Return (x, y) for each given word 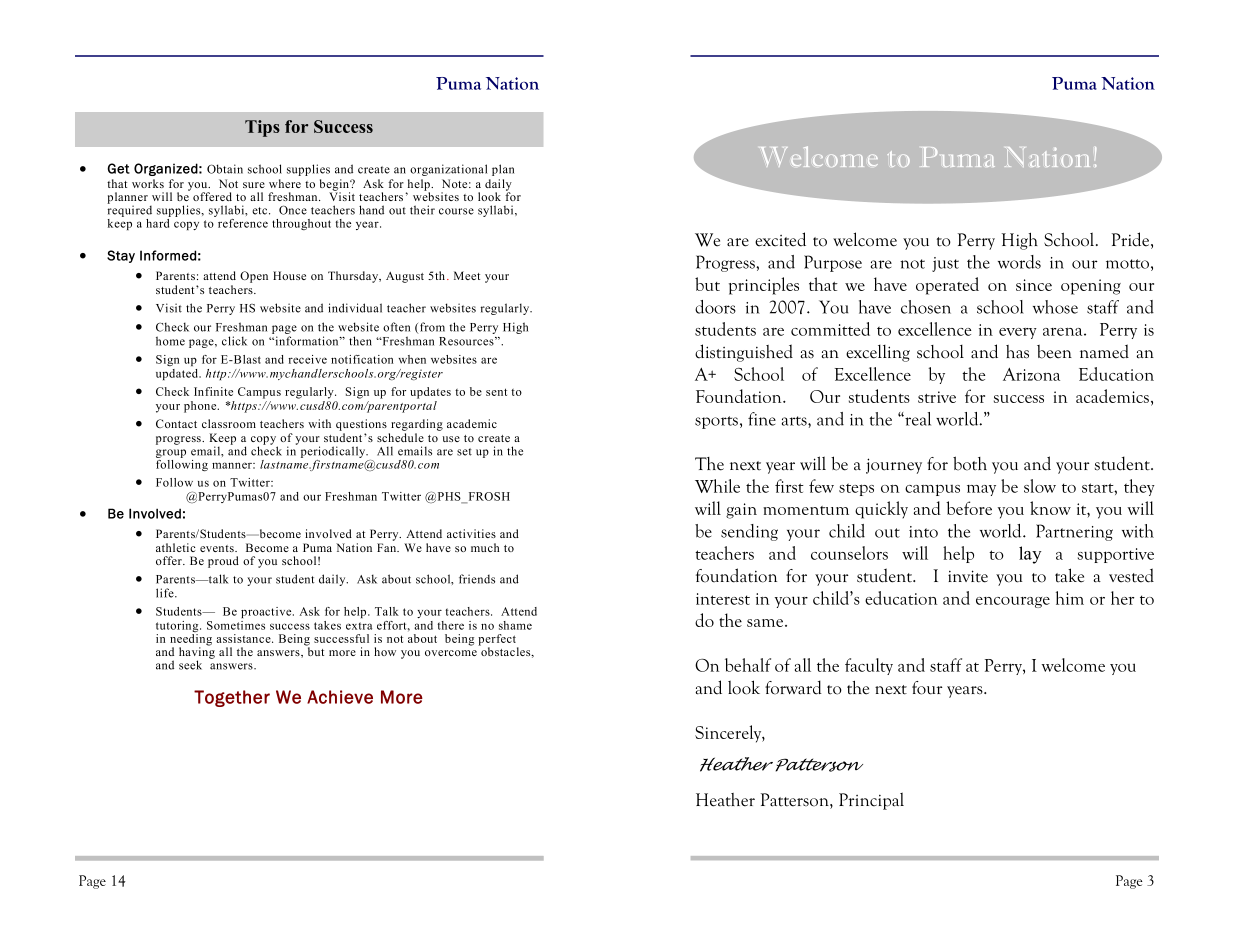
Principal (871, 801)
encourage (1013, 602)
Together (232, 698)
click (234, 341)
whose (1055, 307)
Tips (262, 128)
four (927, 688)
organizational (448, 170)
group (171, 455)
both (970, 463)
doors (715, 307)
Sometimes (236, 625)
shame (515, 625)
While (717, 486)
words (1019, 262)
